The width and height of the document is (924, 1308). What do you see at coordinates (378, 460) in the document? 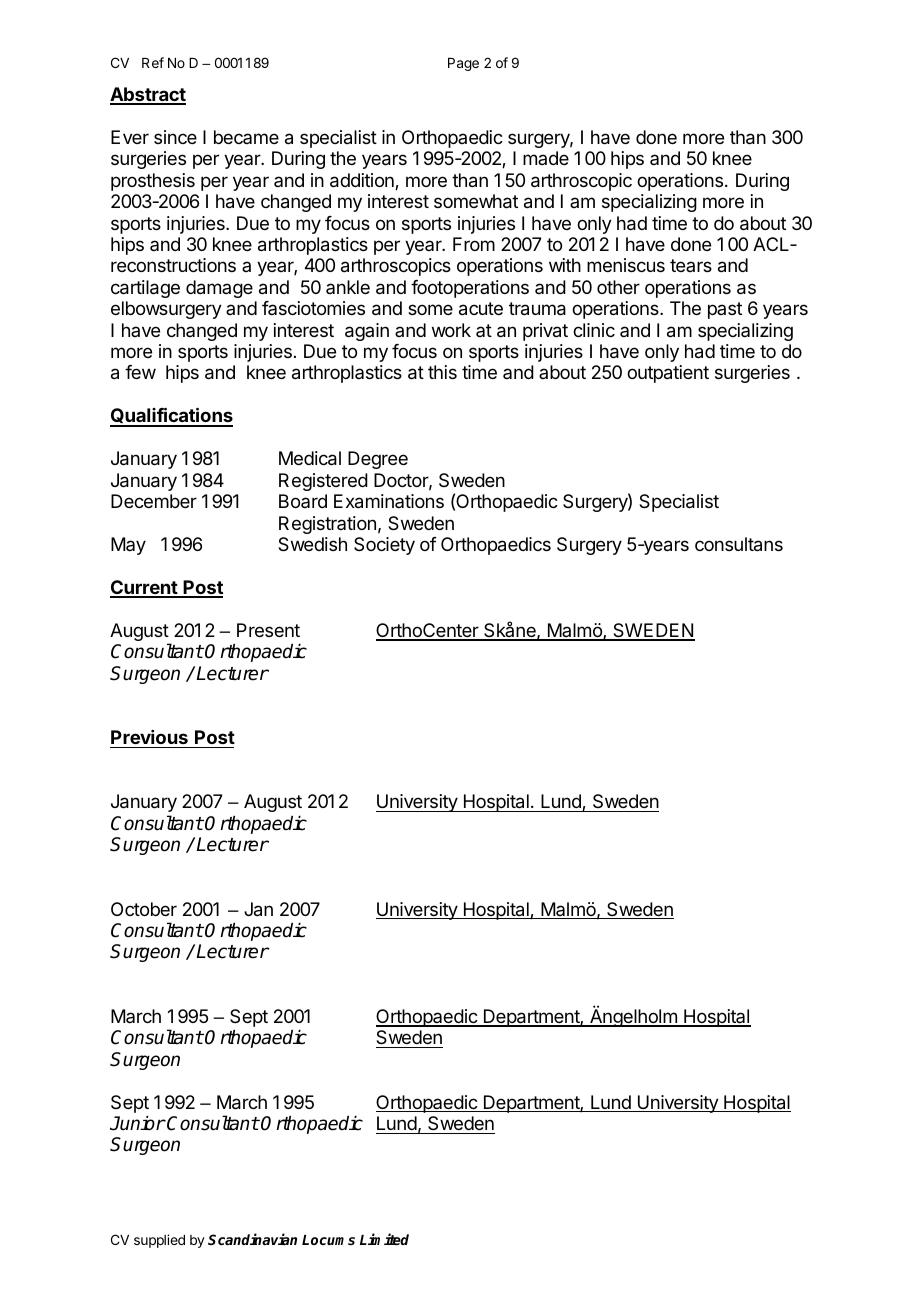
I see `Degree` at bounding box center [378, 460].
